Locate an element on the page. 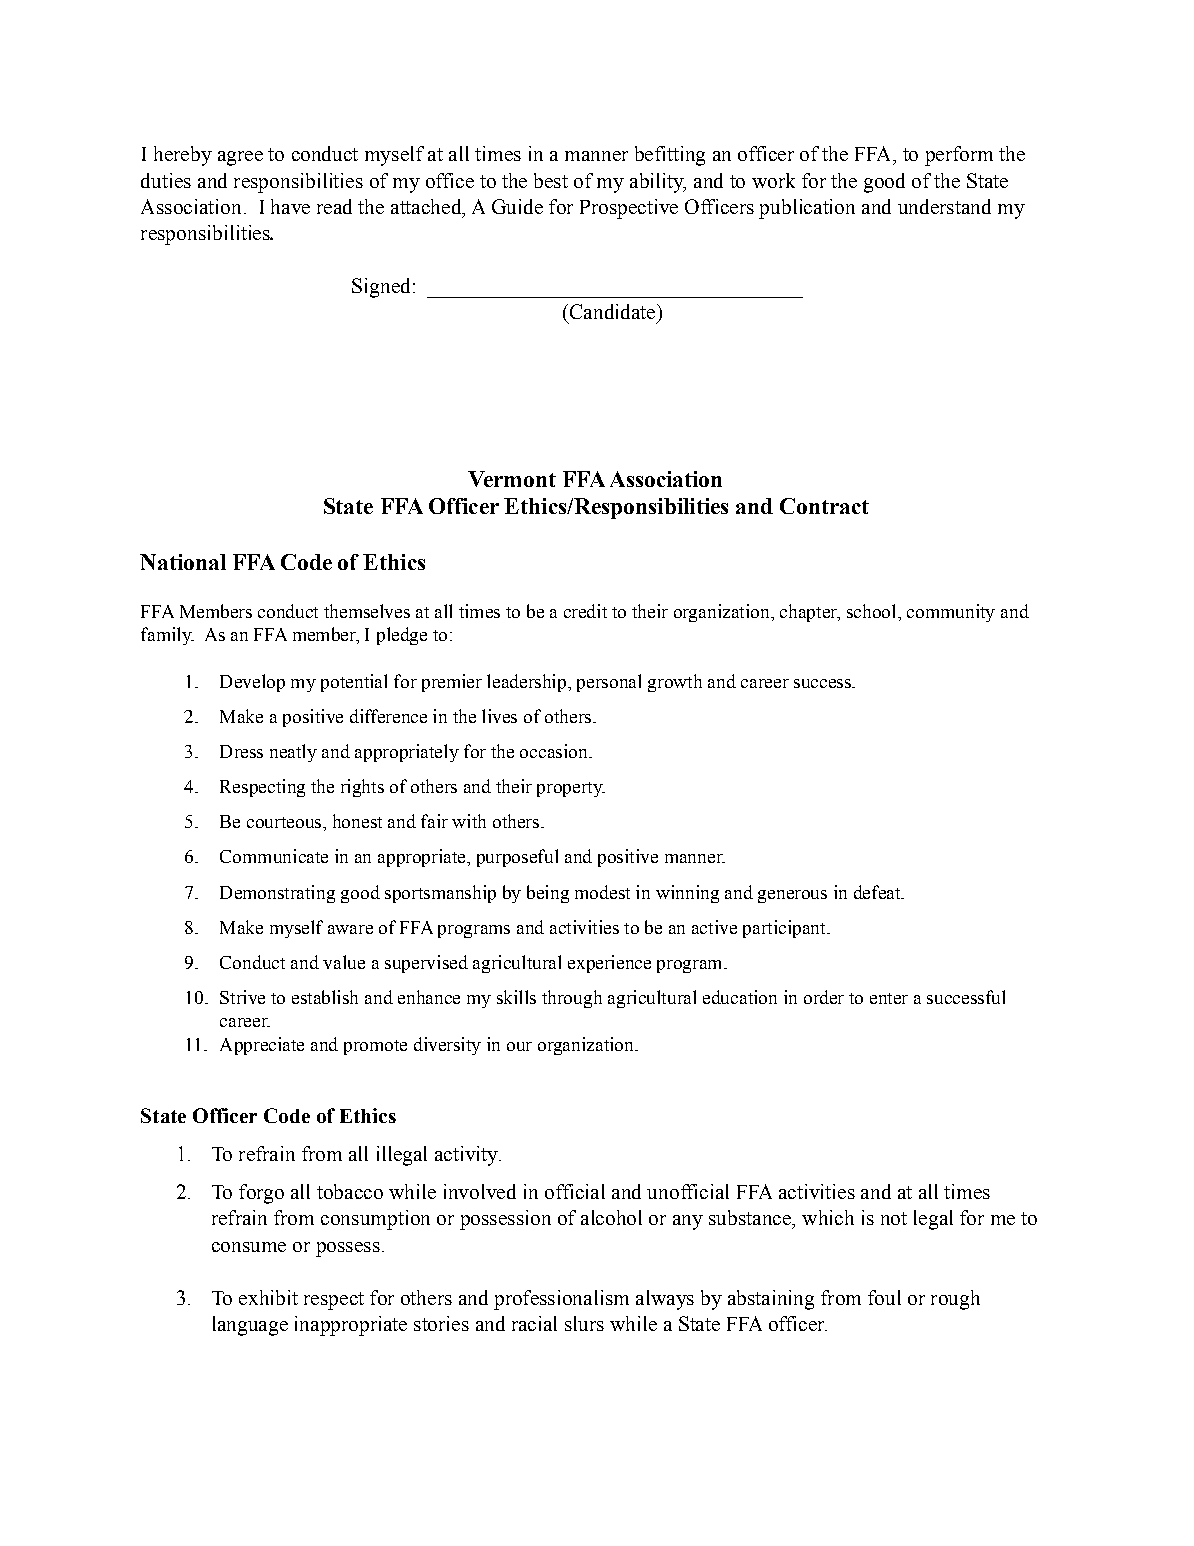 Image resolution: width=1194 pixels, height=1546 pixels. best is located at coordinates (551, 180).
